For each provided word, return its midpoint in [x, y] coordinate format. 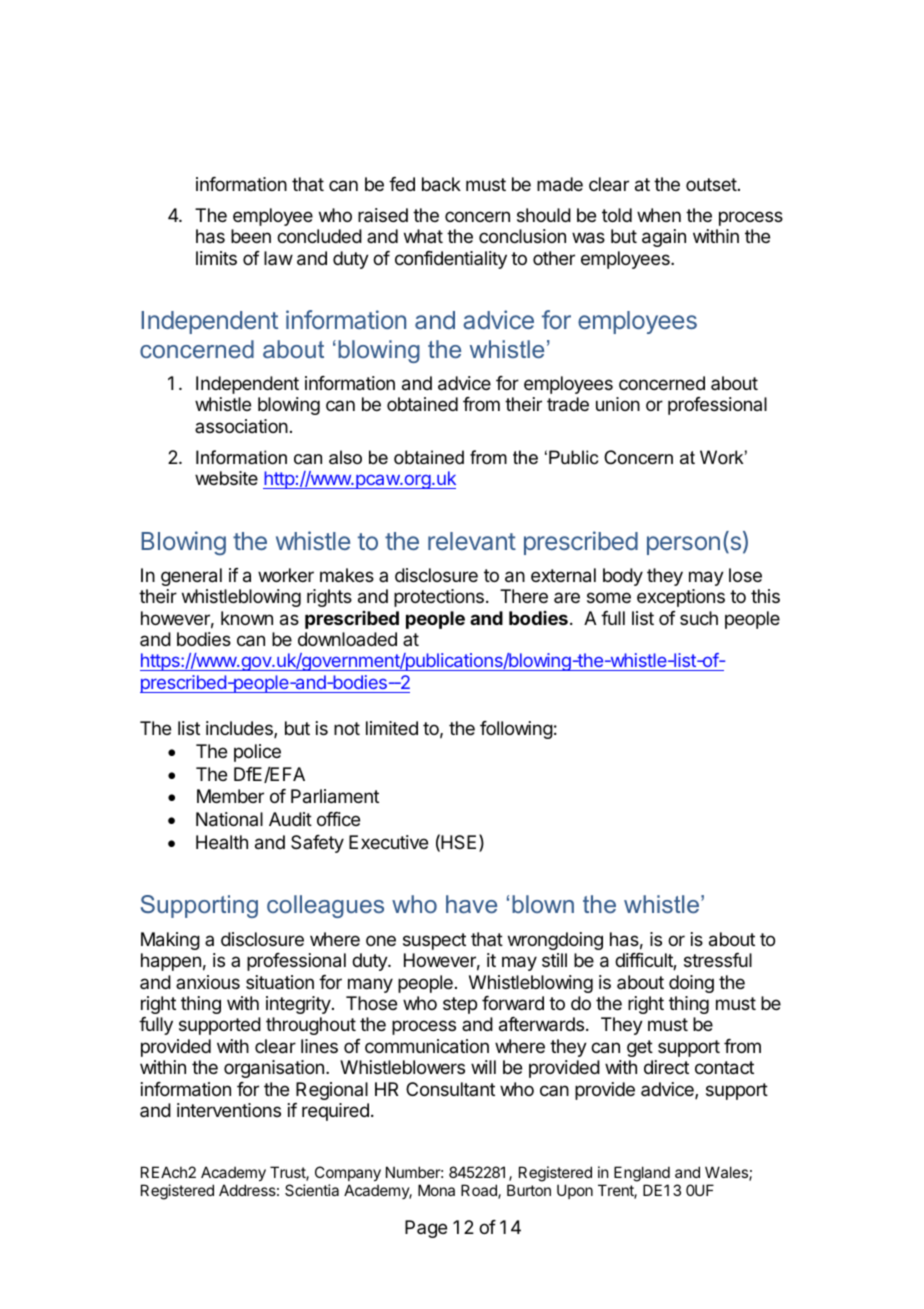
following [516, 730]
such [699, 618]
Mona [436, 1190]
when [659, 215]
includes [240, 729]
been [251, 236]
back [441, 184]
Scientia [312, 1190]
